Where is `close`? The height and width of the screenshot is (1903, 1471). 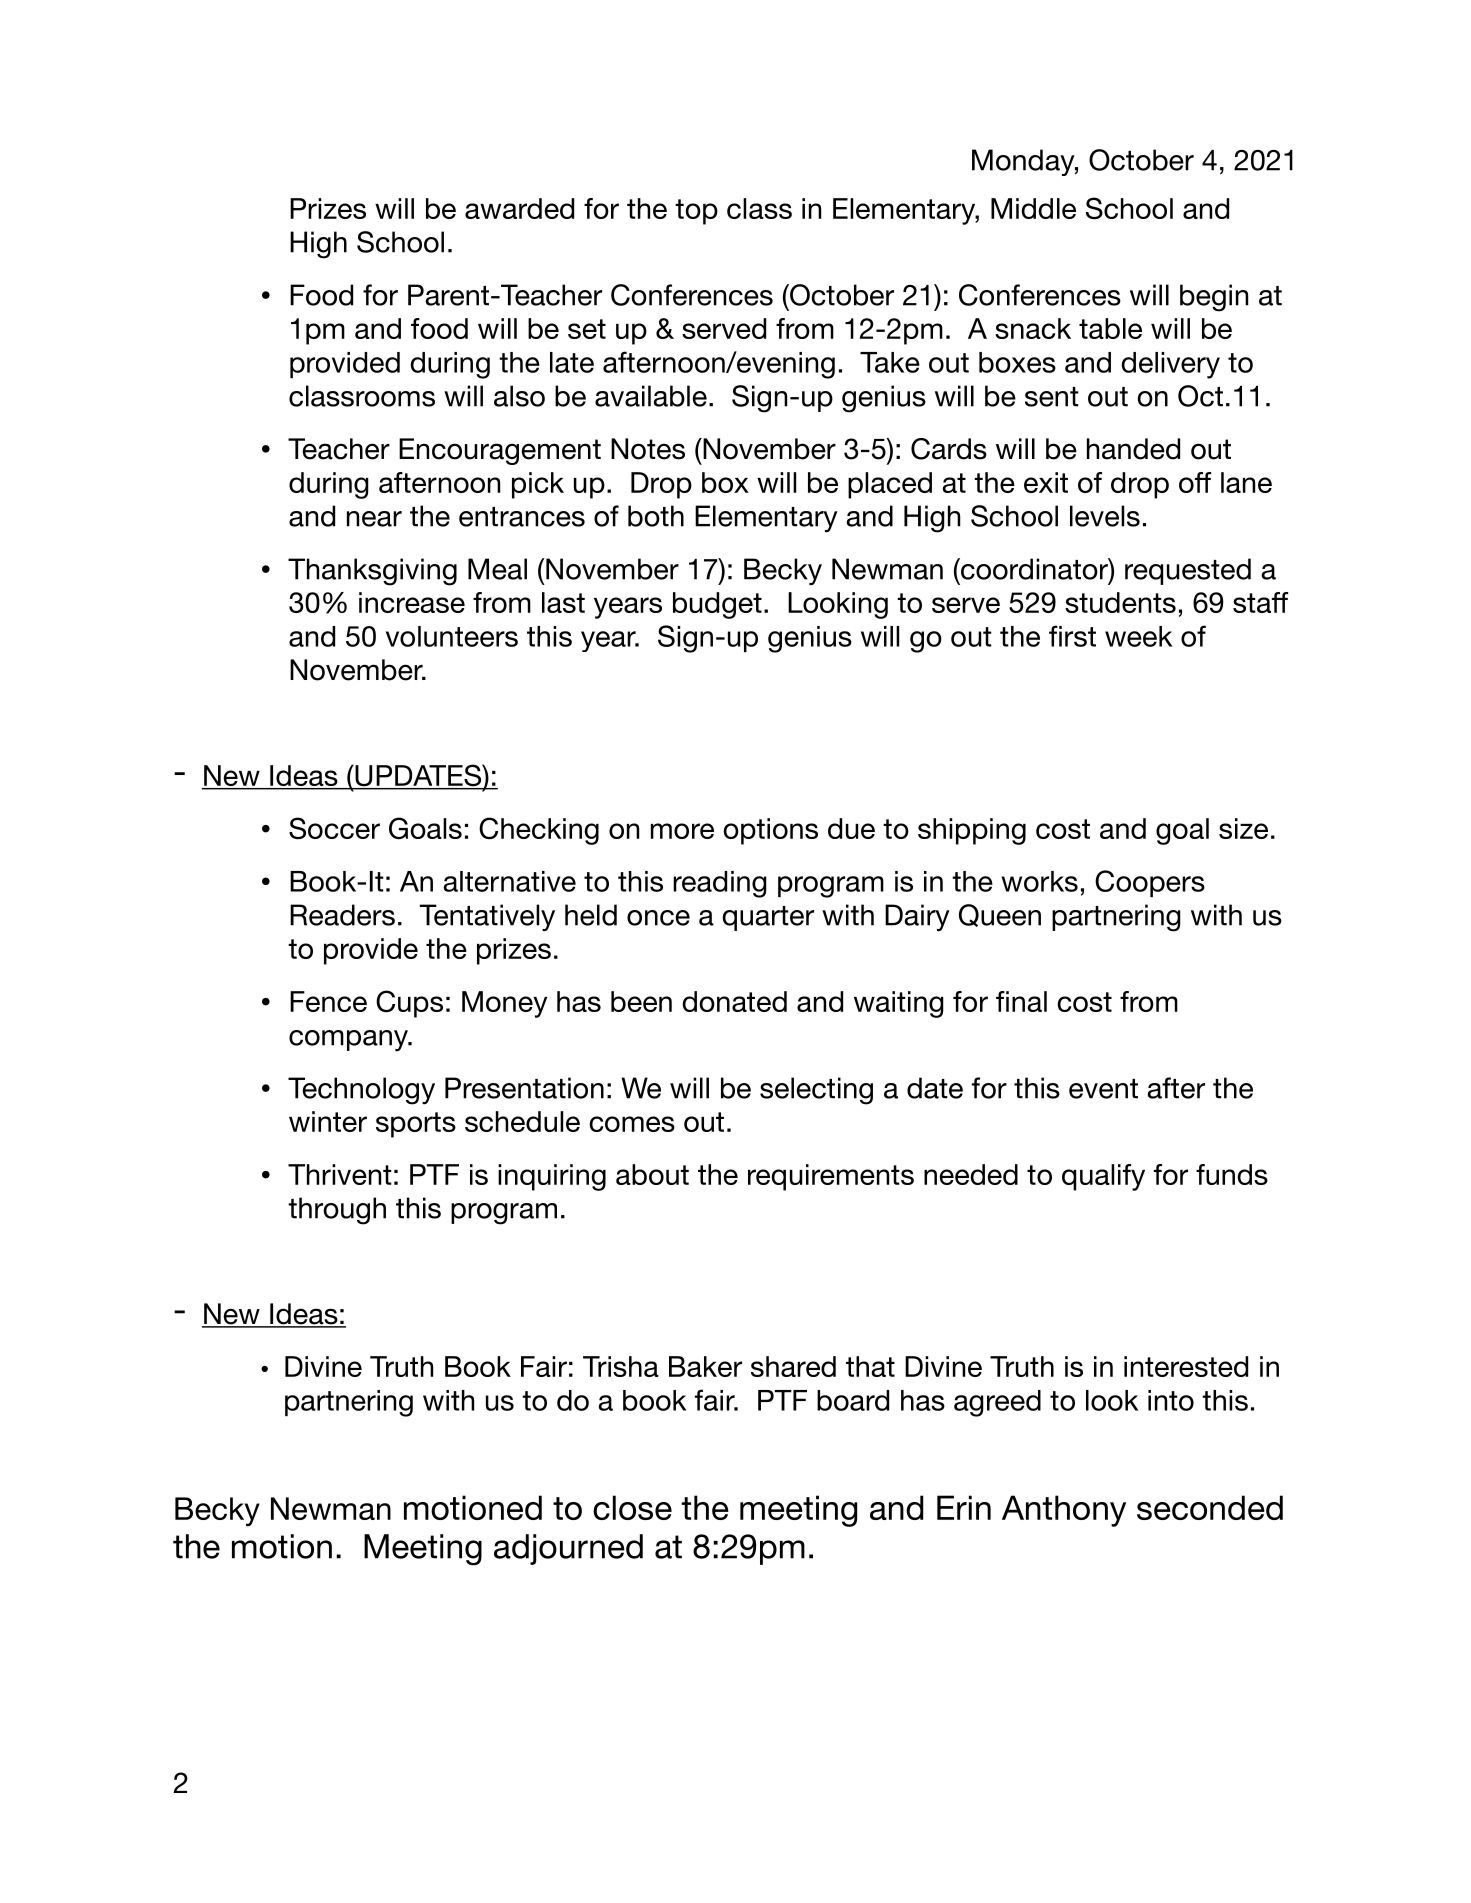
close is located at coordinates (632, 1507).
